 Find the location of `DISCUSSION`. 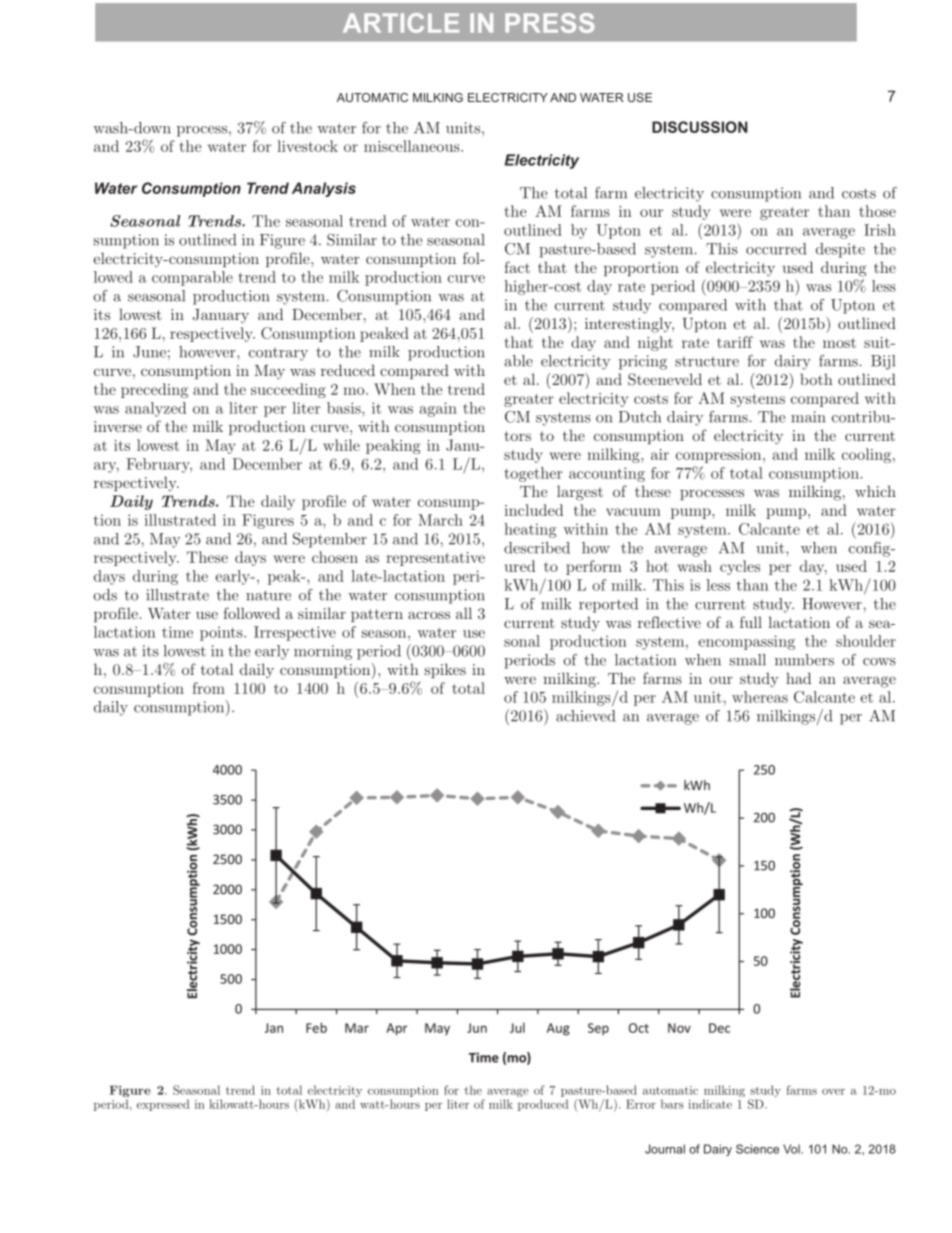

DISCUSSION is located at coordinates (700, 127).
